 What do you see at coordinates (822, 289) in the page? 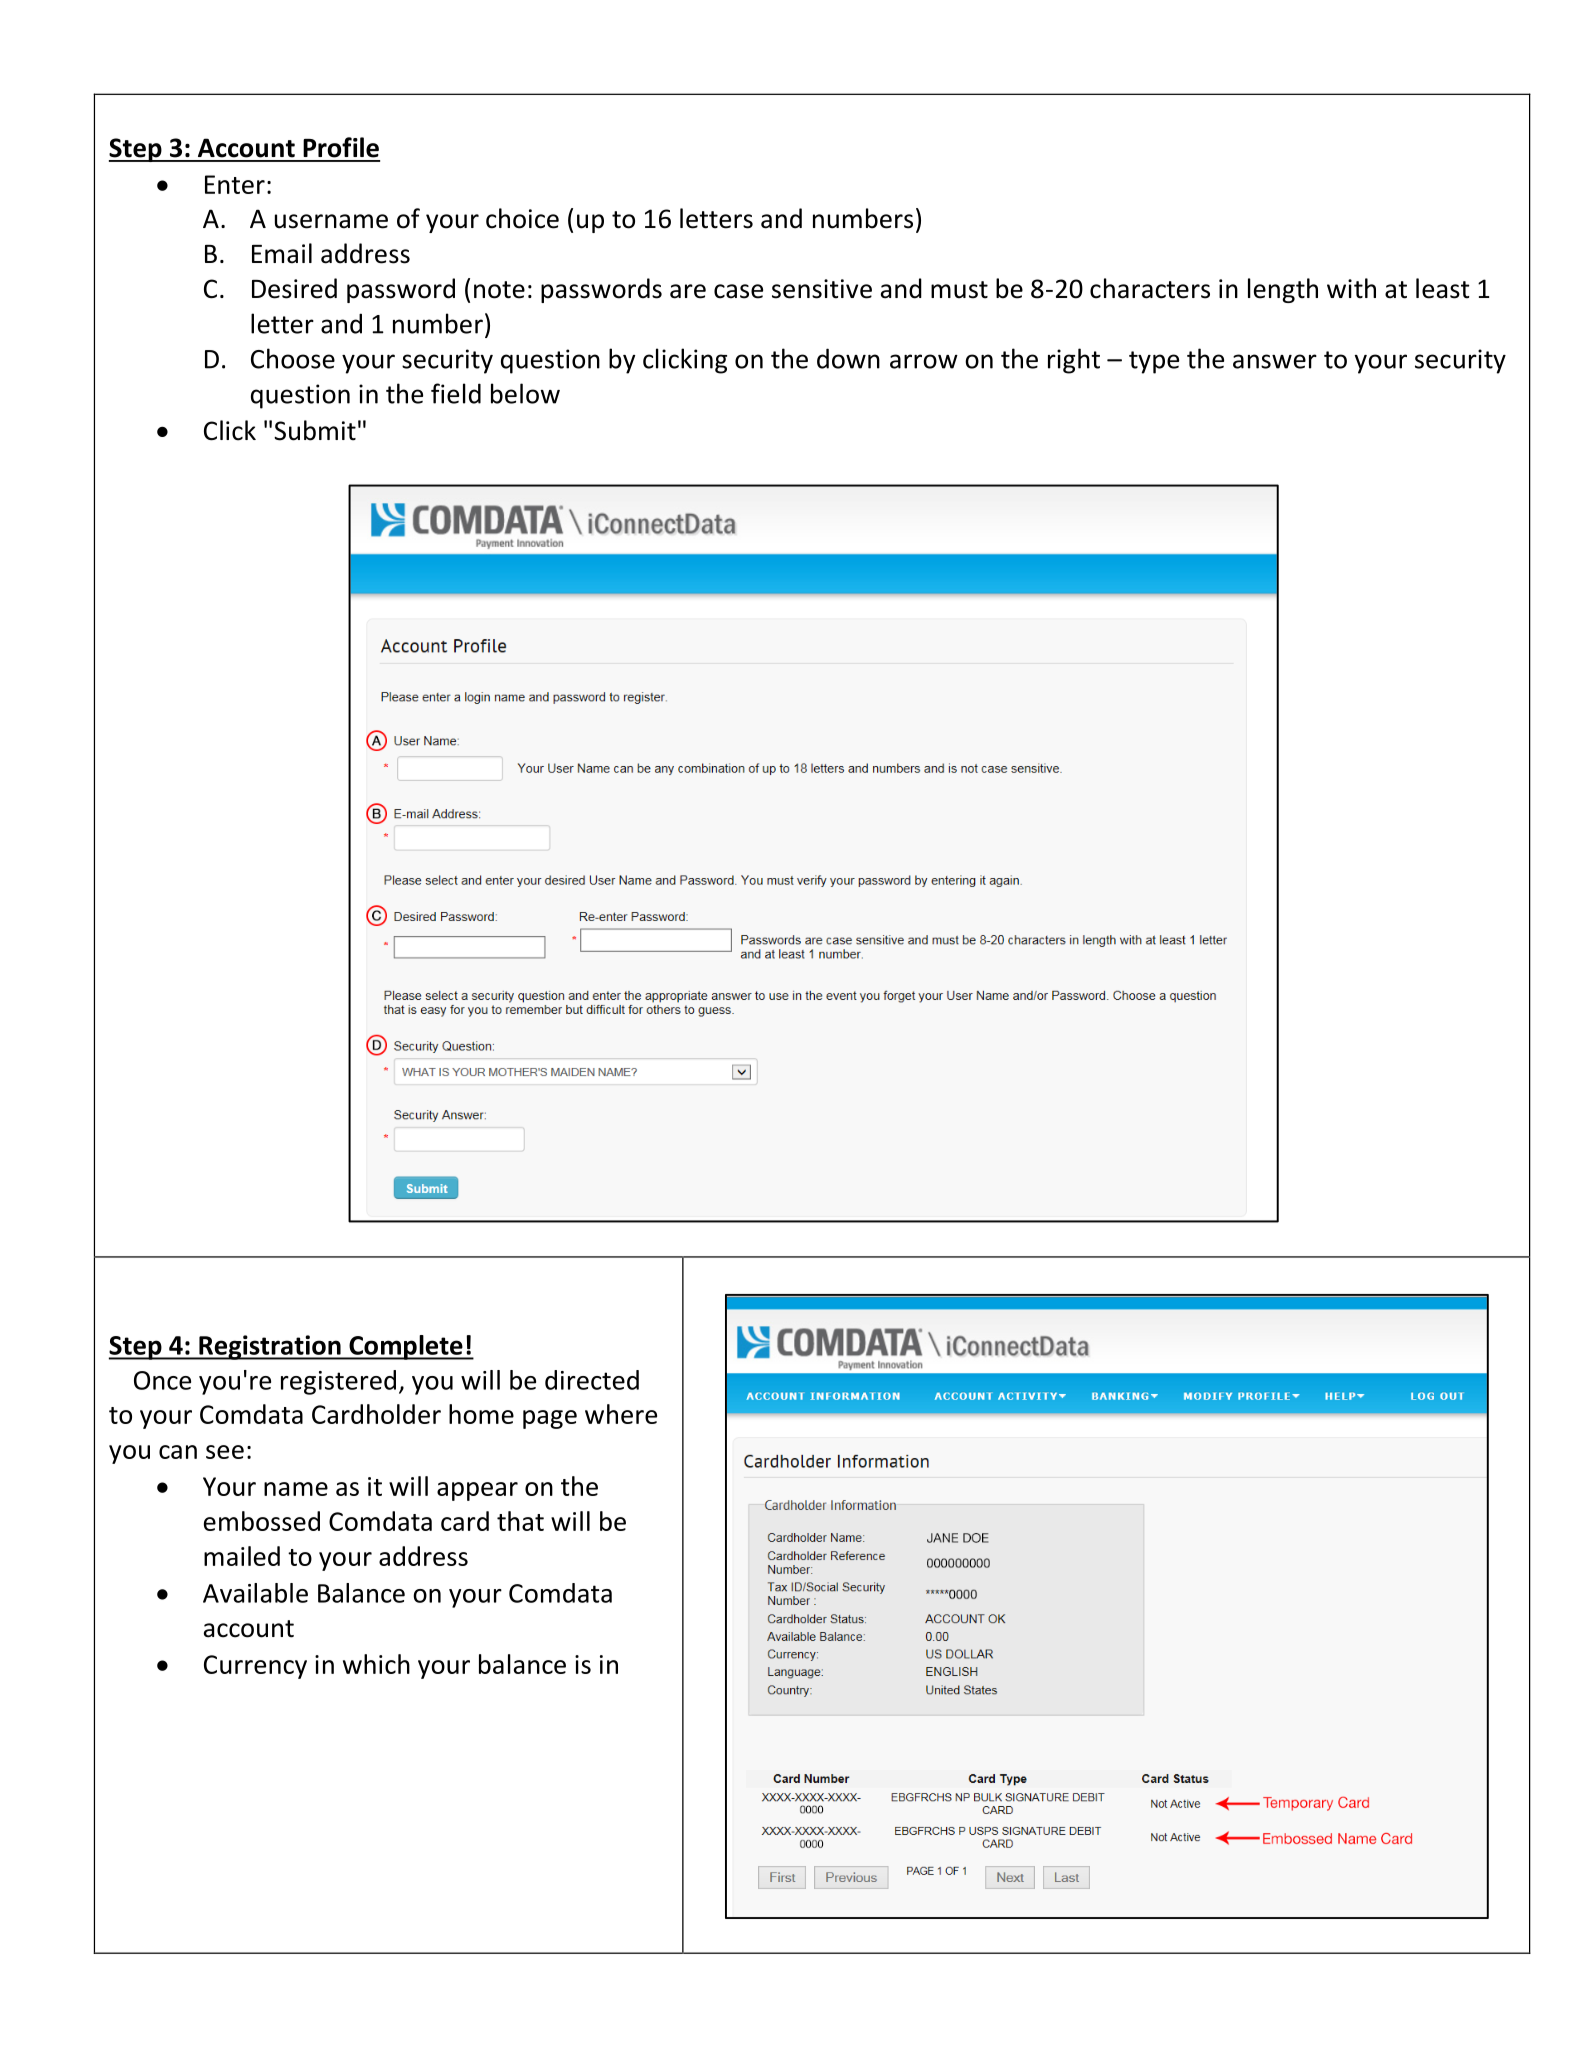
I see `sensitive` at bounding box center [822, 289].
